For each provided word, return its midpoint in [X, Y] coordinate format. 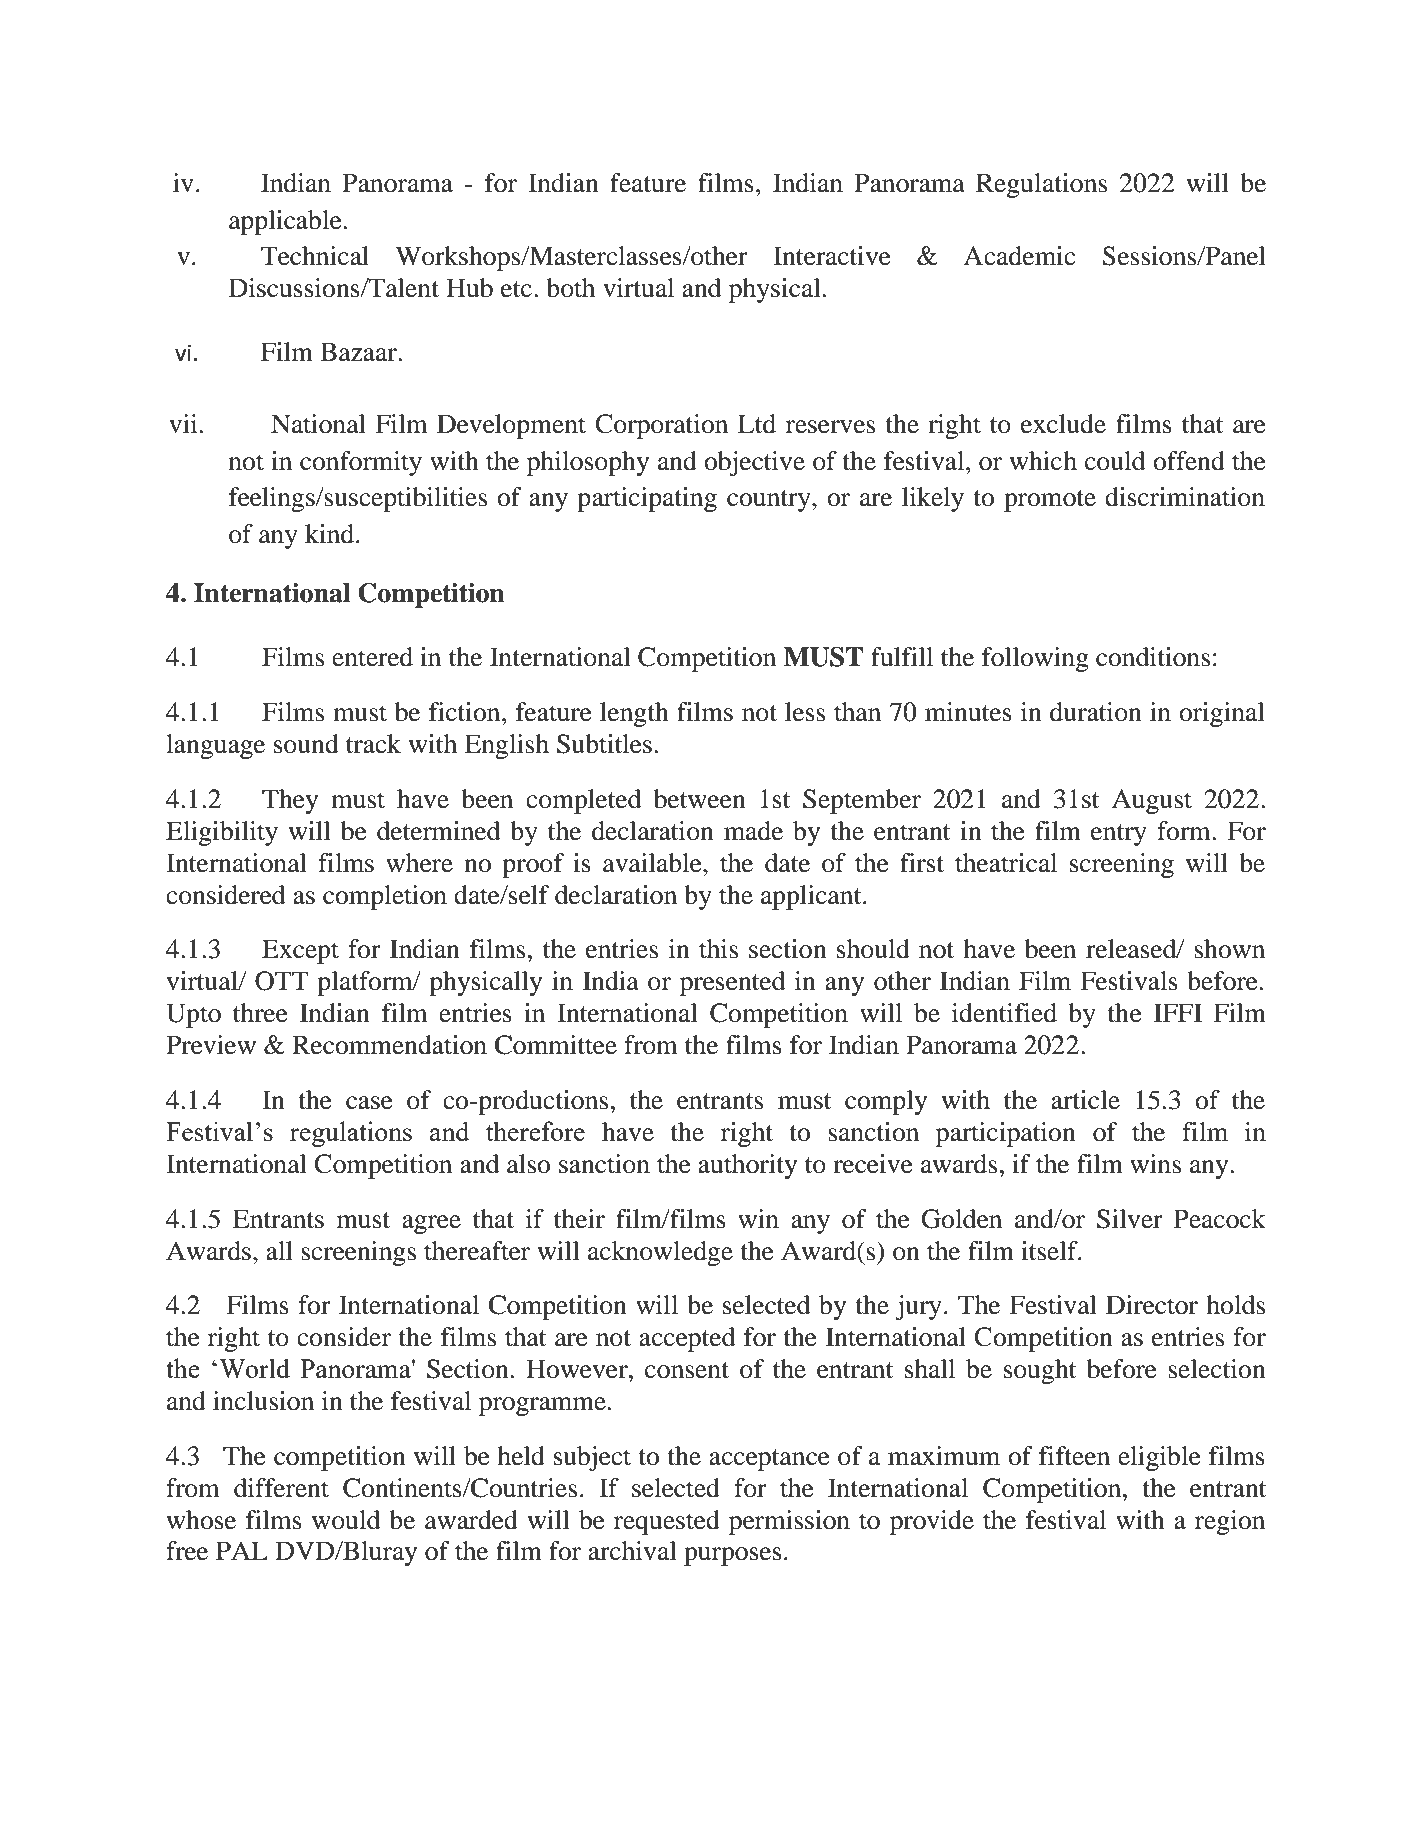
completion [385, 897]
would [346, 1520]
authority [747, 1166]
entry [1119, 835]
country [770, 501]
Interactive [831, 256]
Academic [1019, 256]
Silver [1130, 1219]
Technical [315, 256]
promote [1050, 501]
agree [431, 1224]
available [653, 863]
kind [331, 534]
